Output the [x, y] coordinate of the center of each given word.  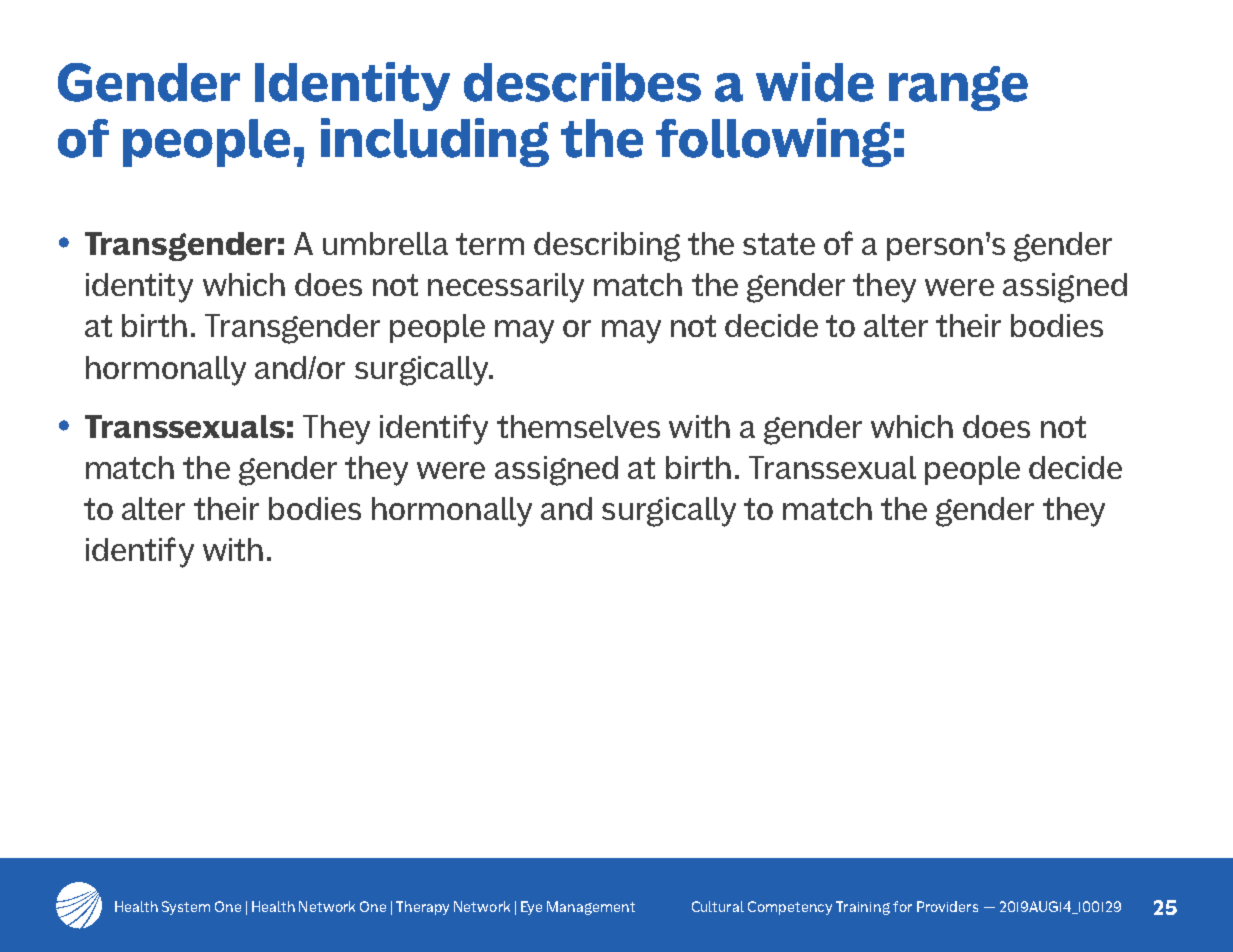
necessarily [506, 288]
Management [591, 908]
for [902, 906]
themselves [578, 426]
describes [582, 82]
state [779, 244]
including [435, 142]
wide [815, 82]
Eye [531, 908]
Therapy [422, 908]
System [186, 908]
